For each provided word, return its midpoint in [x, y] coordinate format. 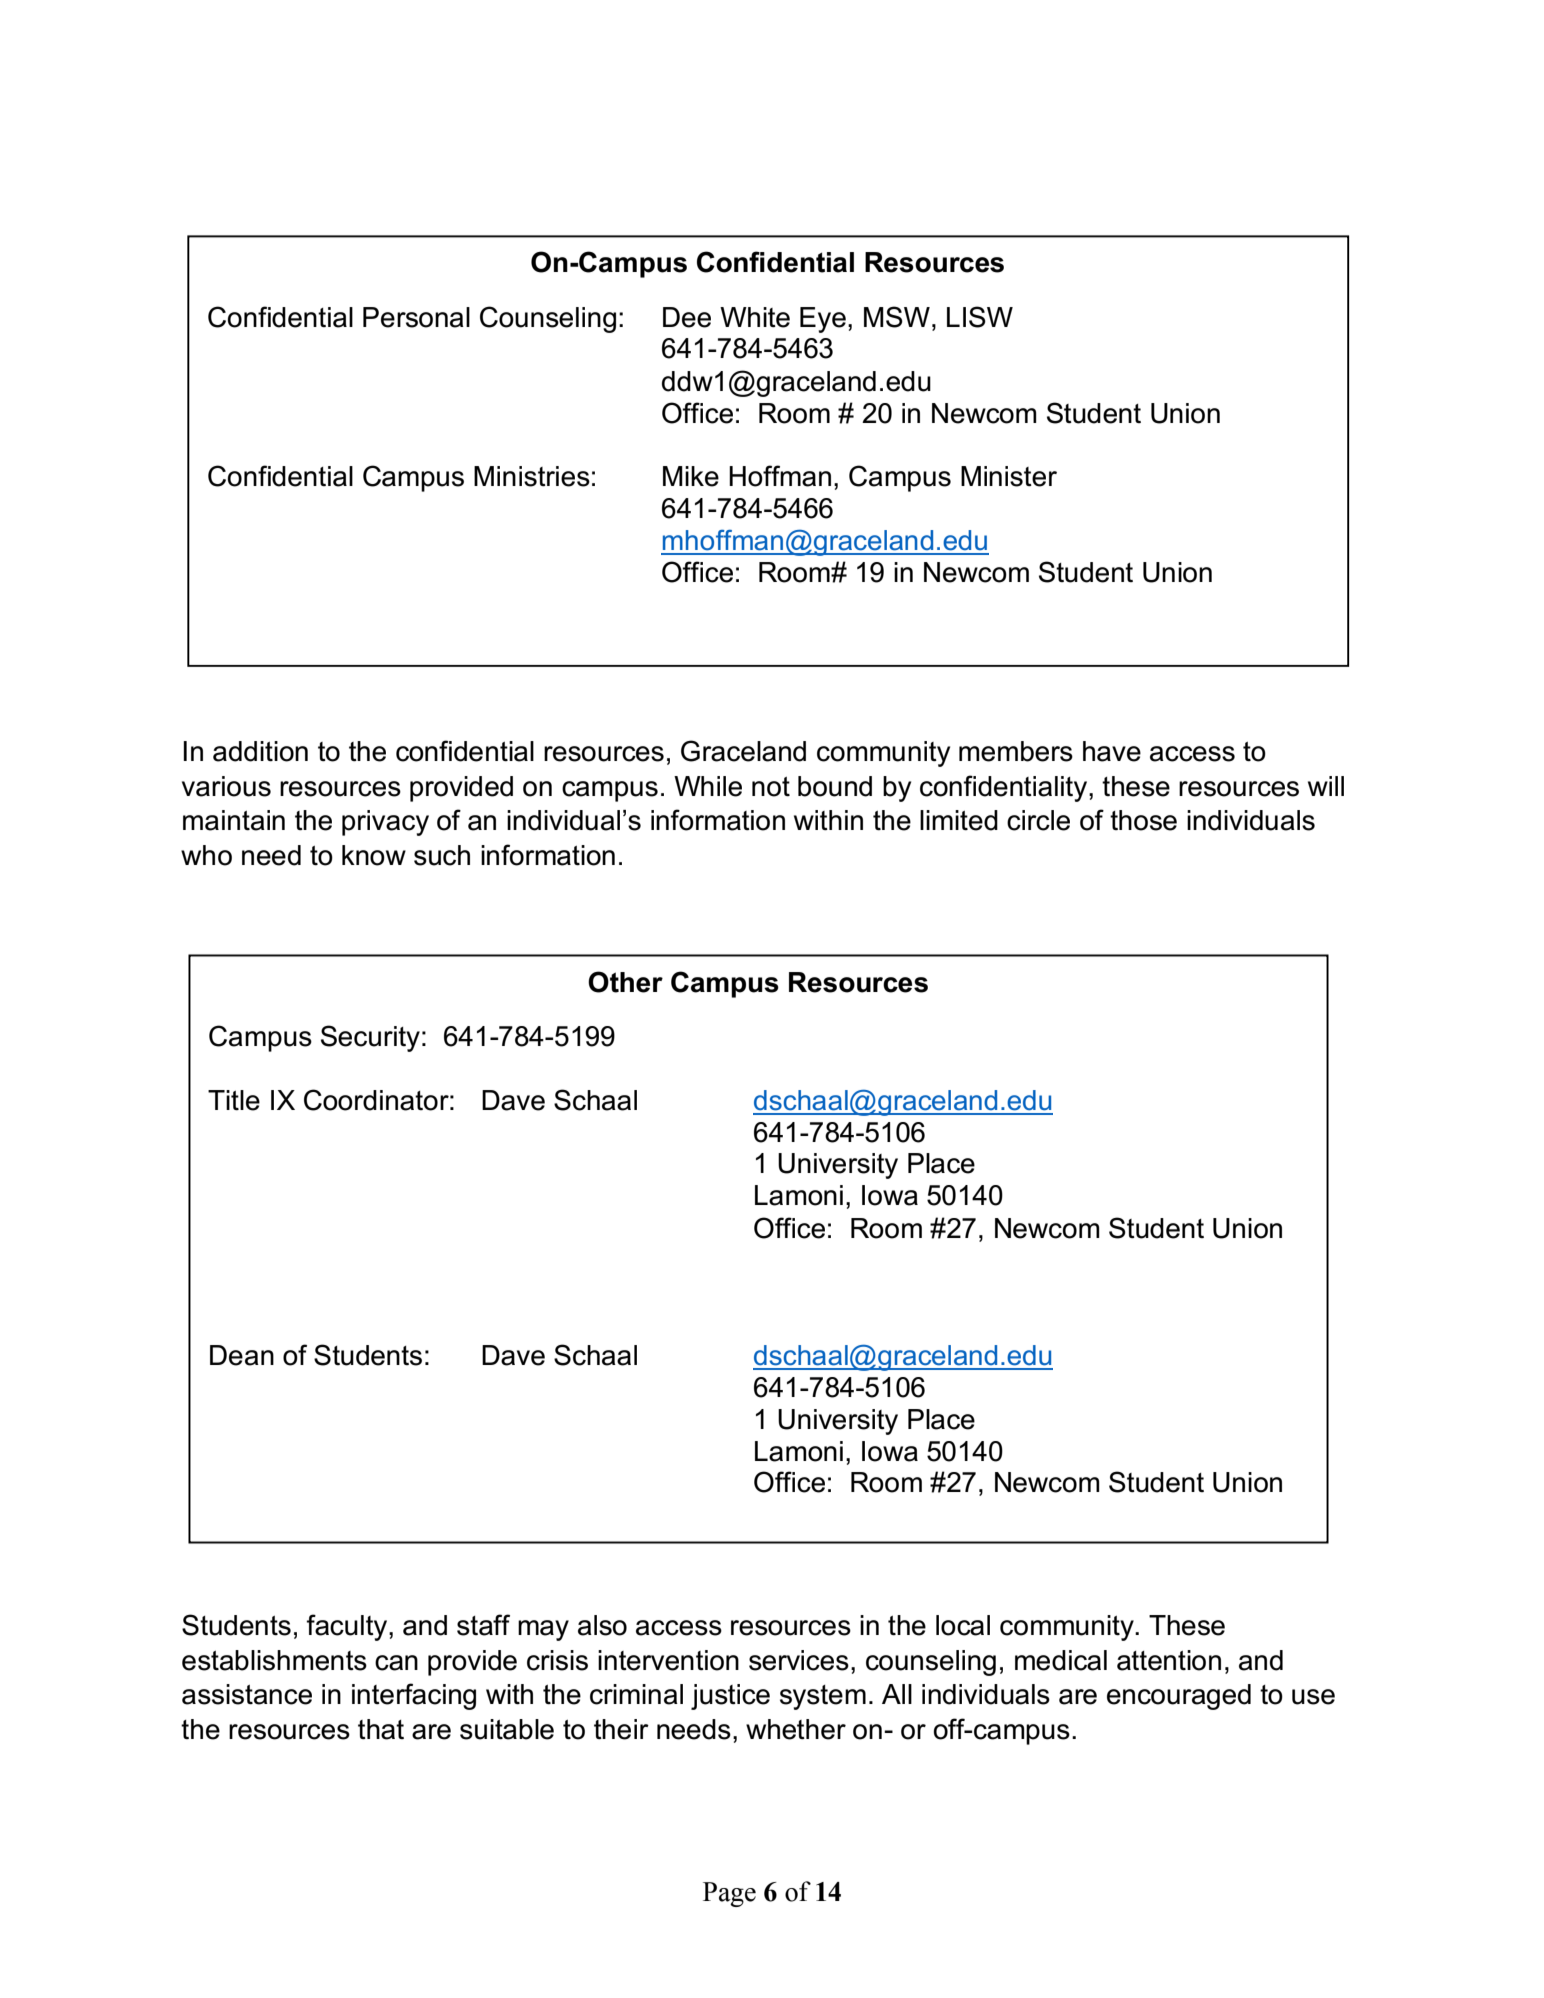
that [381, 1729]
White [755, 317]
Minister [1009, 476]
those [1143, 820]
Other [625, 982]
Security [370, 1038]
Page [729, 1894]
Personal [416, 317]
